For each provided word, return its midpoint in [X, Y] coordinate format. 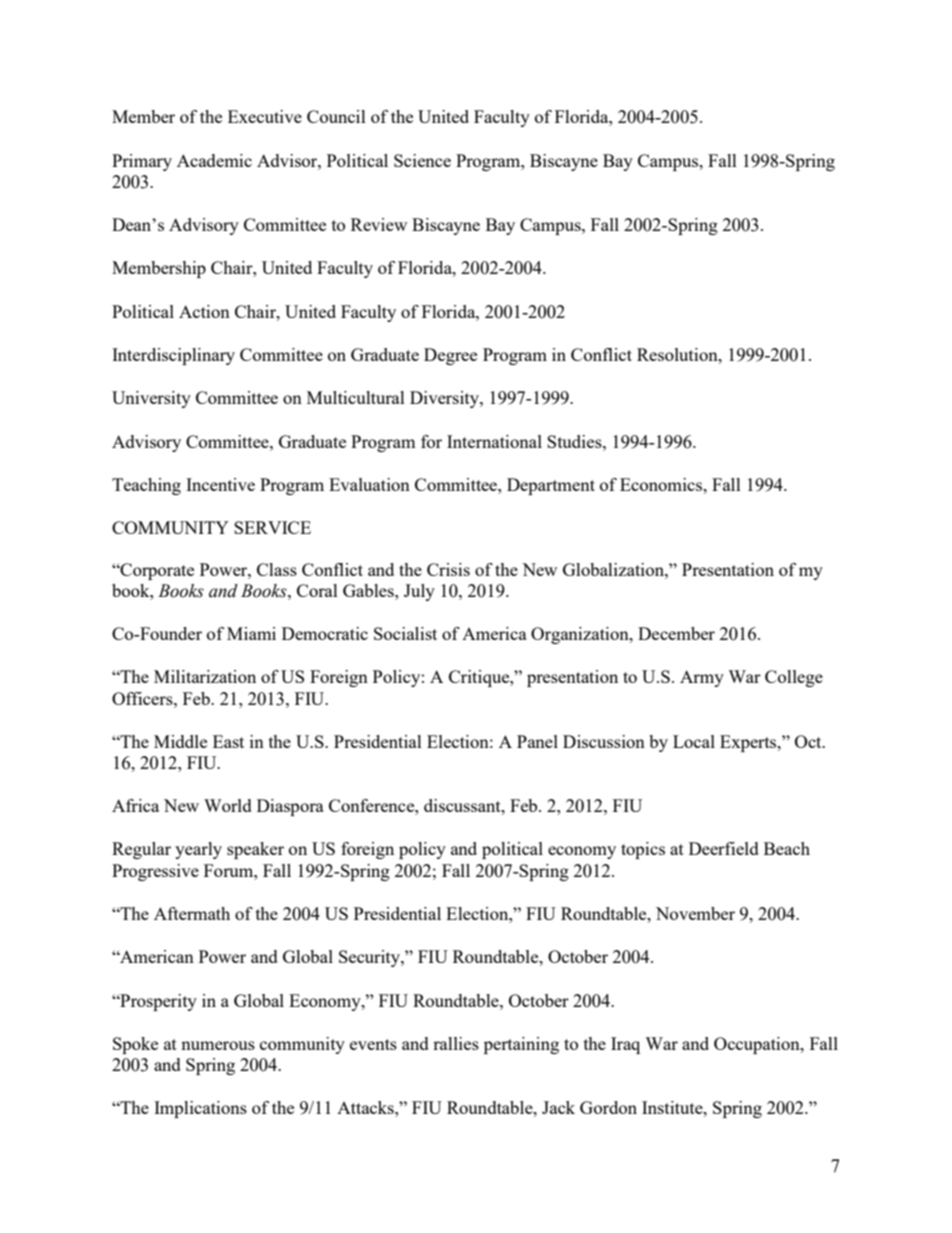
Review [379, 224]
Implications [200, 1109]
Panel [537, 741]
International [494, 441]
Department [551, 486]
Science [422, 160]
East [228, 741]
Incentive [220, 484]
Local [694, 741]
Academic [214, 160]
